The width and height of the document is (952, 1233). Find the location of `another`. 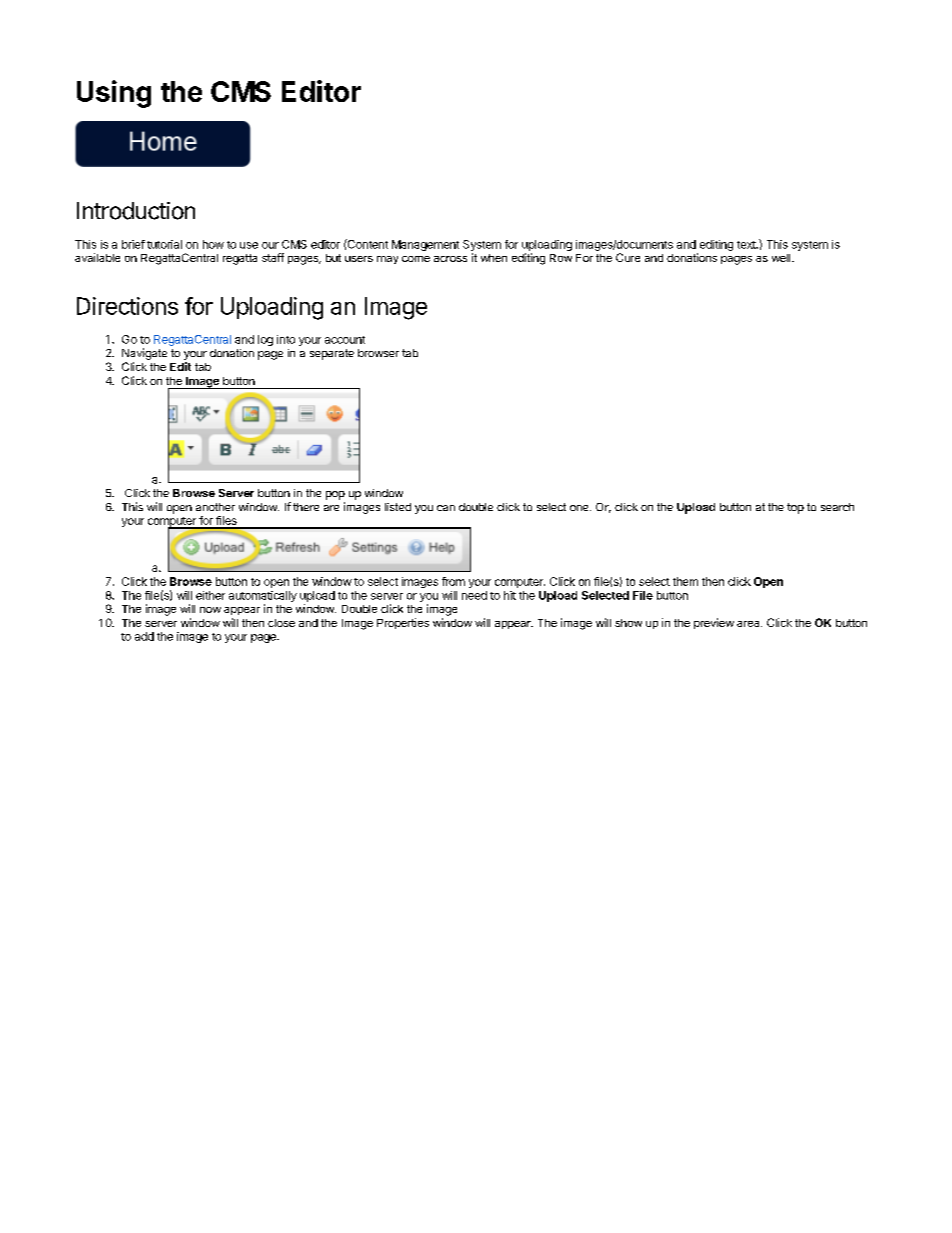

another is located at coordinates (215, 507).
